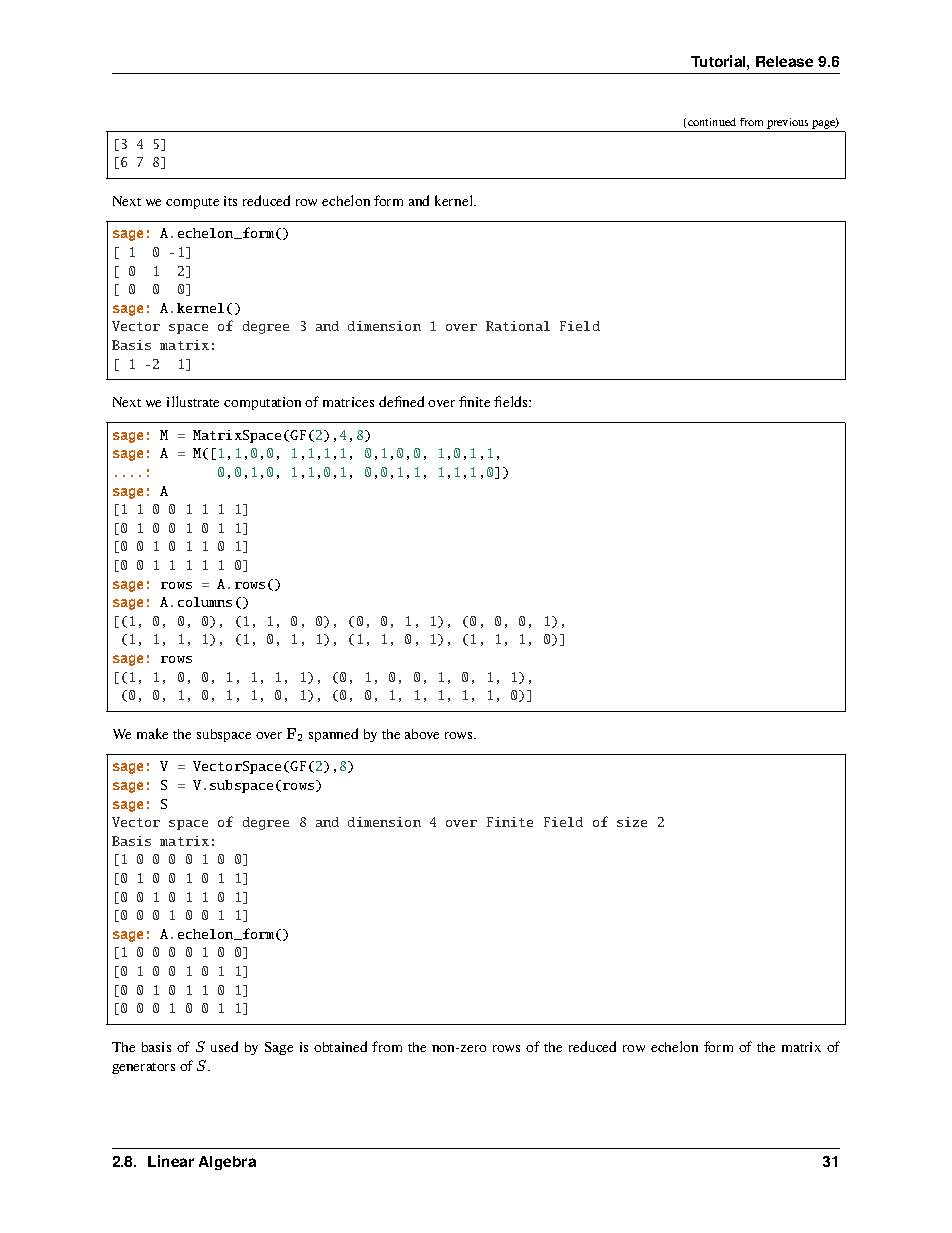 The image size is (952, 1233). Describe the element at coordinates (518, 326) in the screenshot. I see `Rational` at that location.
